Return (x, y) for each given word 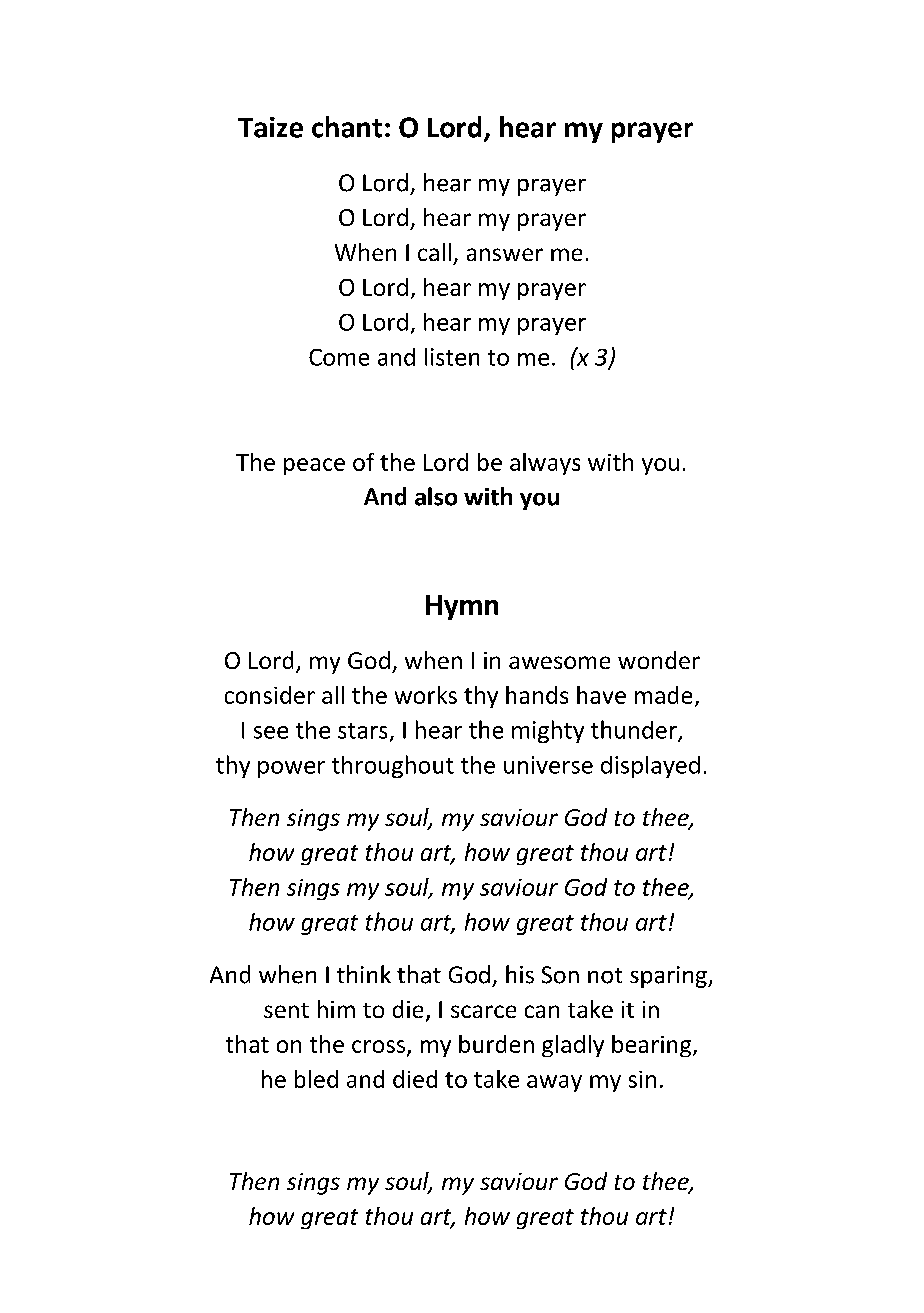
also (436, 496)
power (291, 769)
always (545, 464)
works (426, 695)
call (434, 252)
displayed (650, 767)
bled (316, 1079)
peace (314, 466)
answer (505, 254)
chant (347, 127)
